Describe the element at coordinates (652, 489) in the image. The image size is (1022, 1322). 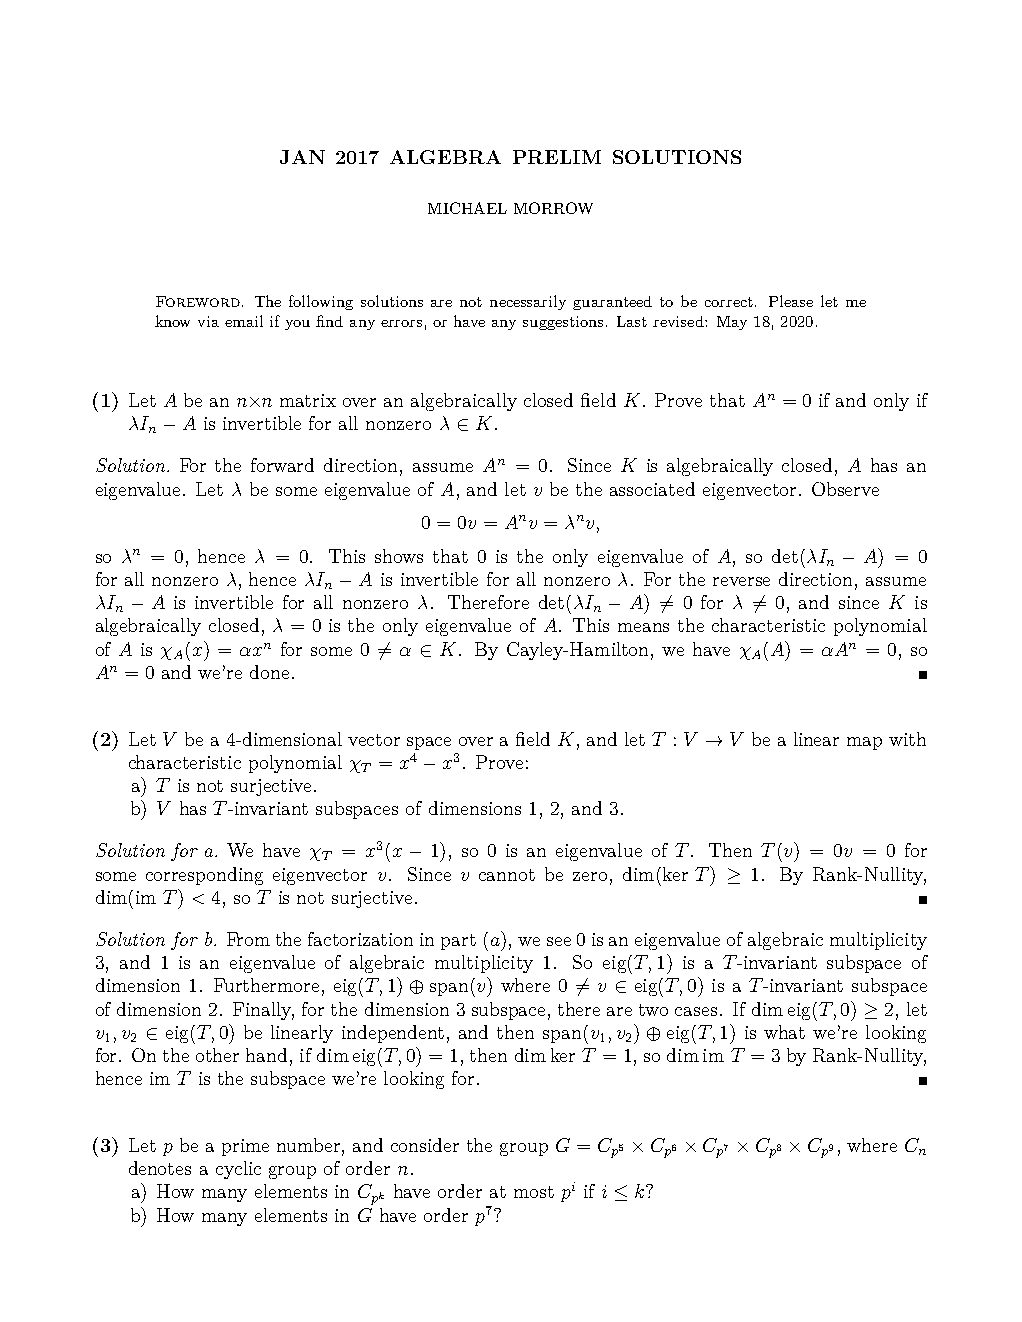
I see `associated` at that location.
